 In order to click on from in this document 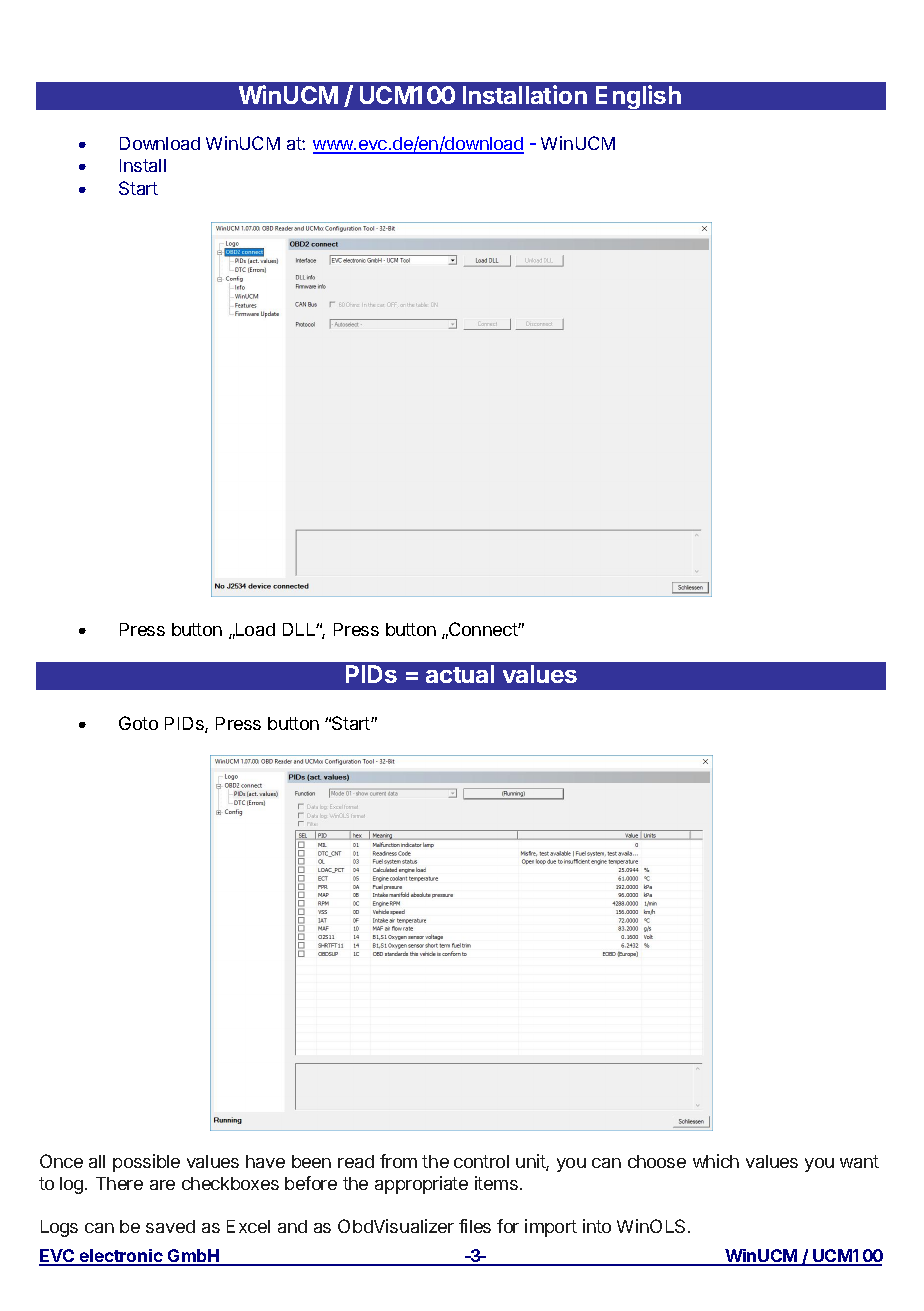, I will do `click(398, 1161)`.
